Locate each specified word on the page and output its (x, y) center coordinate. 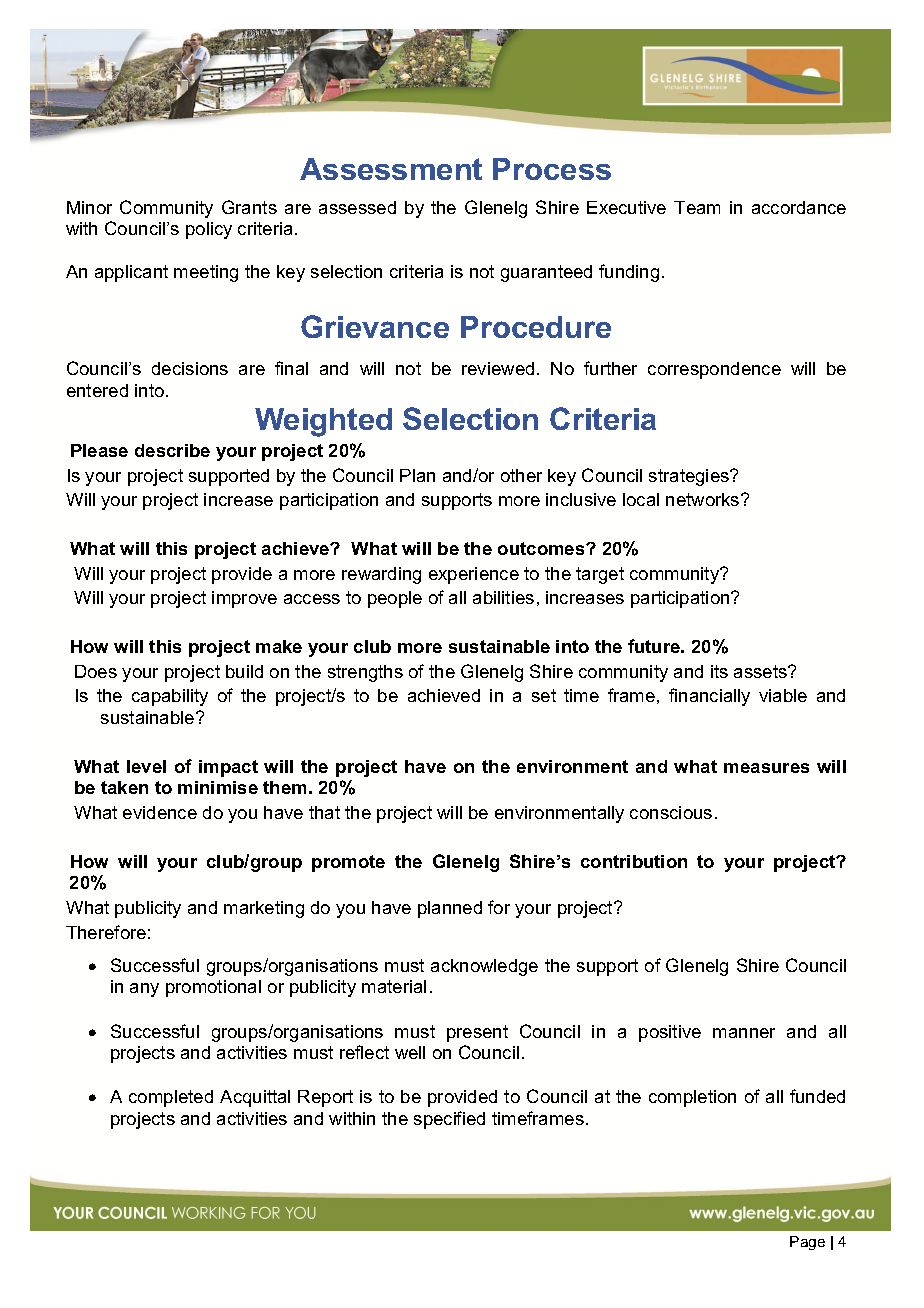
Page (807, 1243)
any (144, 990)
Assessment (391, 169)
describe (172, 450)
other (521, 475)
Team (697, 207)
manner (744, 1033)
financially (709, 697)
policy (209, 230)
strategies (690, 477)
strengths (365, 673)
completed (171, 1098)
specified (449, 1120)
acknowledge (484, 967)
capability (170, 697)
